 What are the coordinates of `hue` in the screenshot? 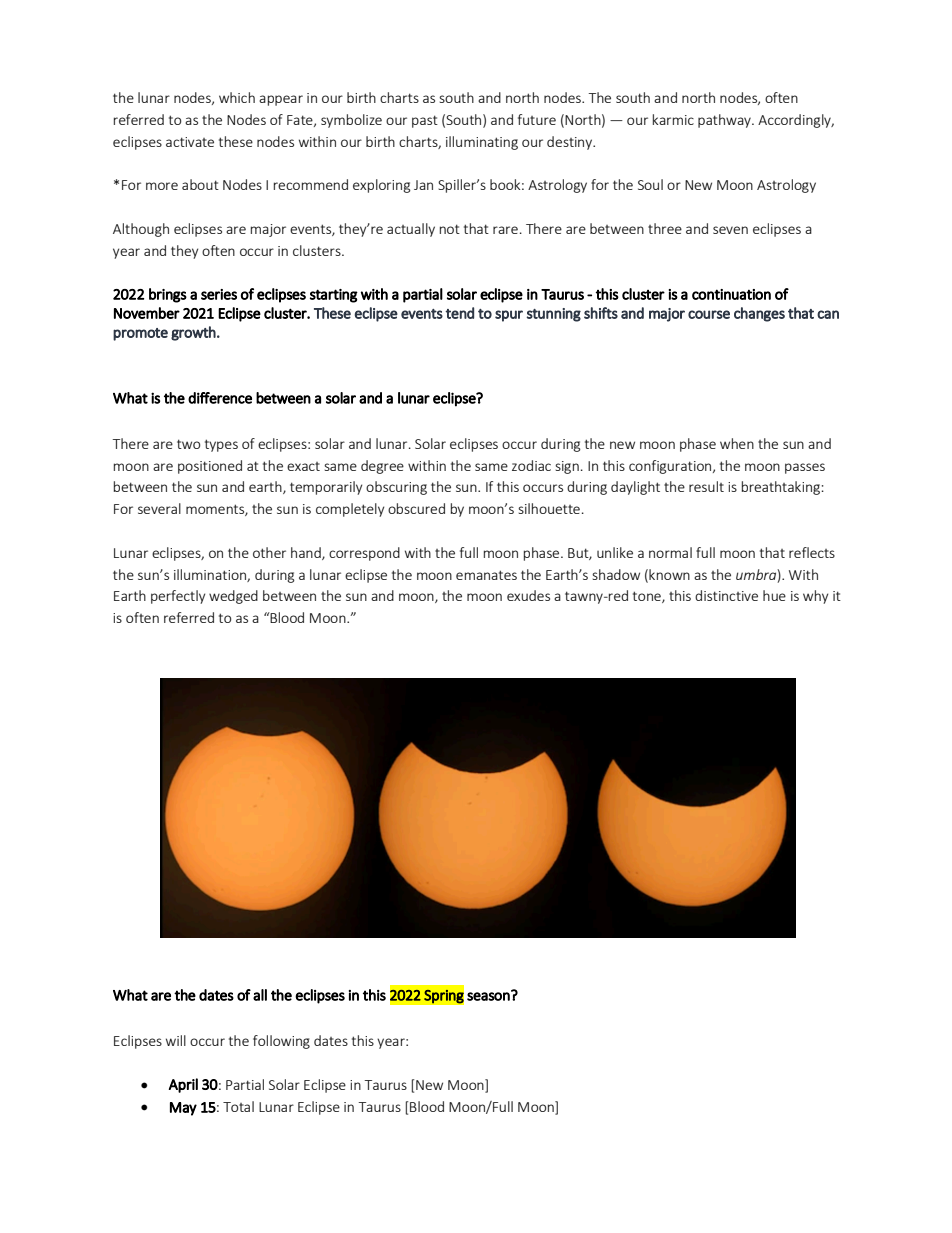 It's located at (774, 595).
